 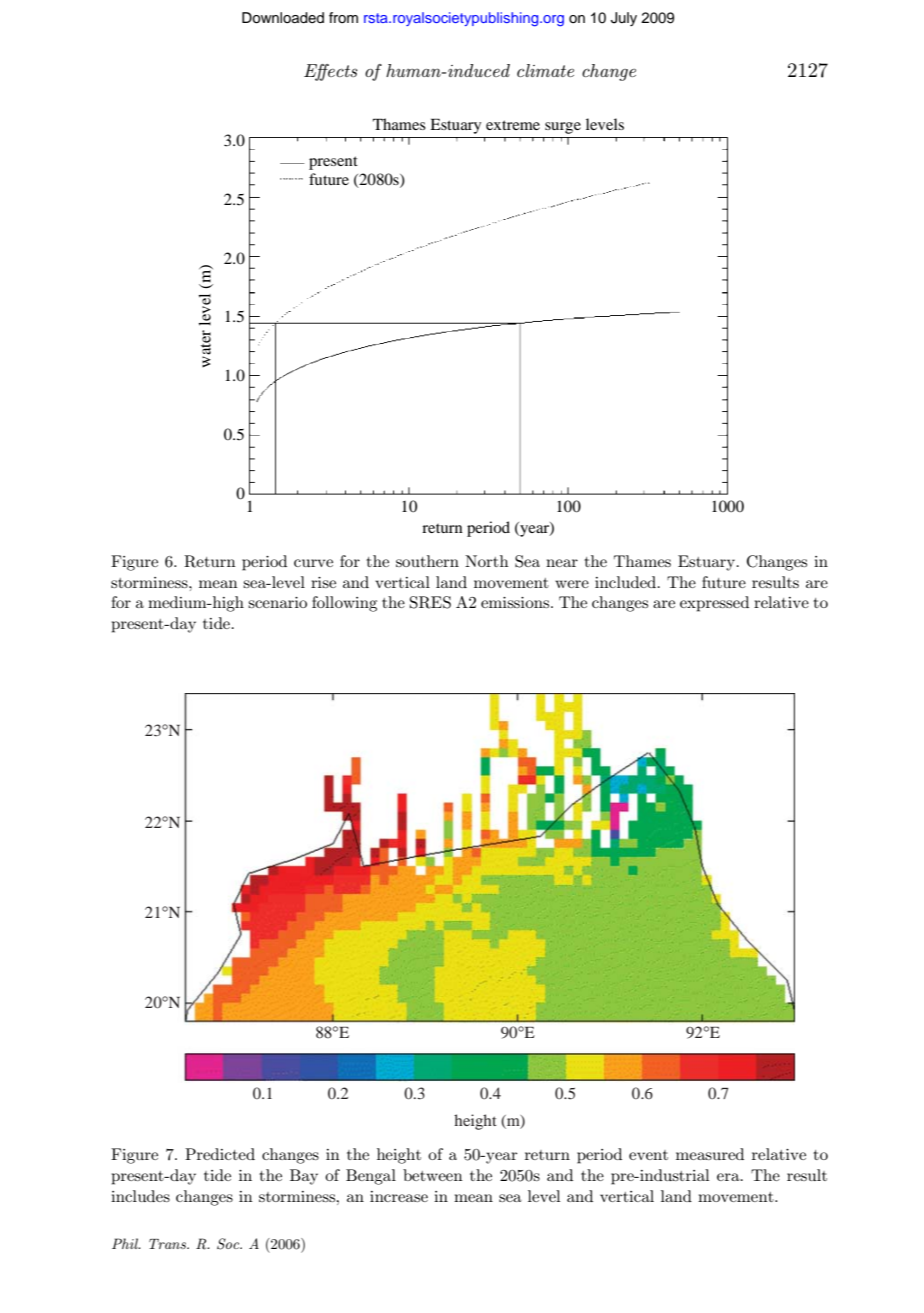 I want to click on Downloaded, so click(x=283, y=18).
